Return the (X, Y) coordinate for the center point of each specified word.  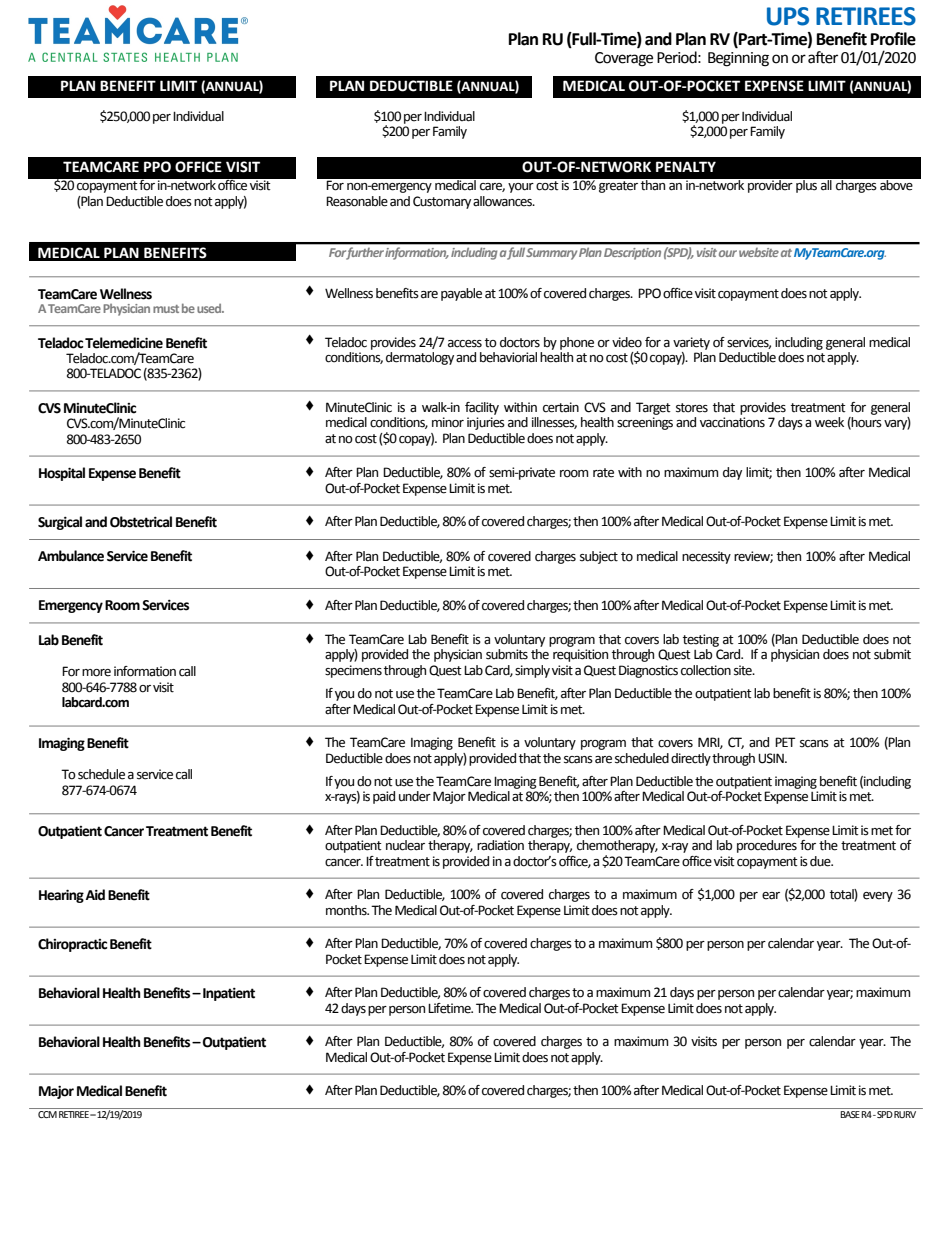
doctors (520, 342)
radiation (500, 845)
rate (603, 473)
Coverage (624, 59)
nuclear (405, 845)
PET (785, 742)
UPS (788, 16)
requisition (580, 655)
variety (691, 343)
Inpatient (229, 994)
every (878, 897)
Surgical (60, 523)
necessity (706, 557)
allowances (504, 201)
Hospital (62, 474)
